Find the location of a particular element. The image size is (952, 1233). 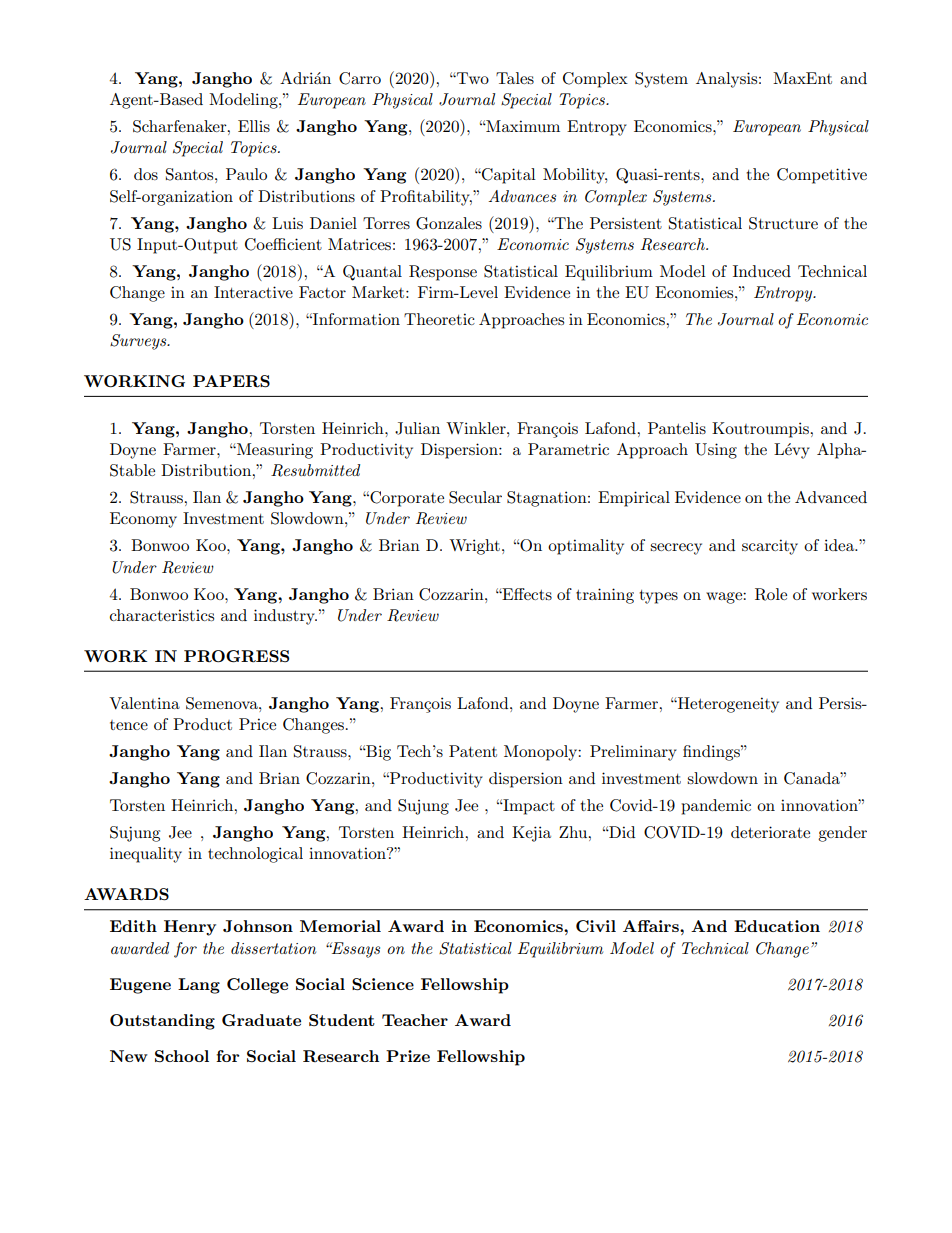

pandemic is located at coordinates (716, 807).
